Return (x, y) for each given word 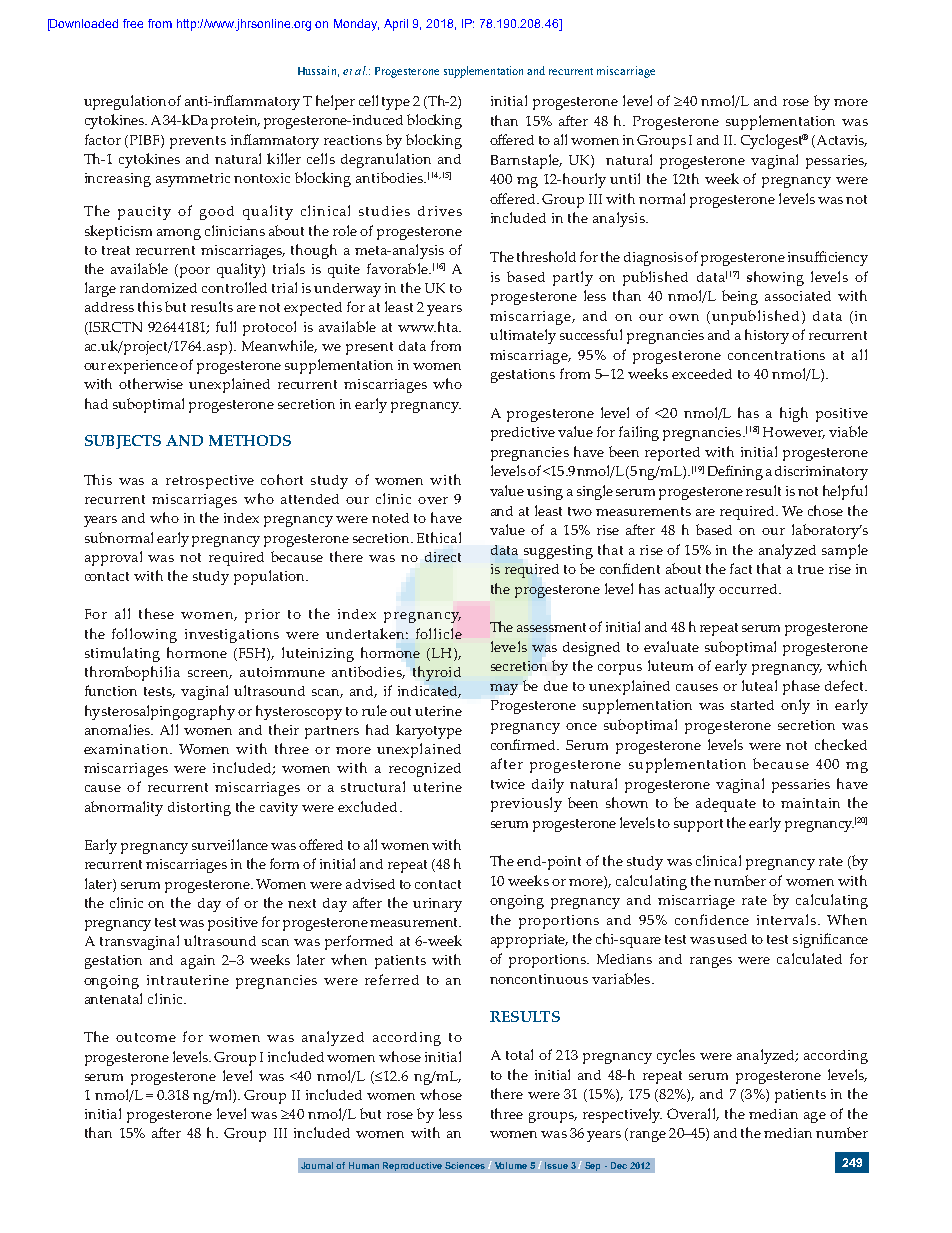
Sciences (465, 1165)
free (133, 23)
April (396, 25)
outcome (146, 1037)
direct (443, 557)
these (156, 613)
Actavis (840, 141)
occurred (749, 589)
